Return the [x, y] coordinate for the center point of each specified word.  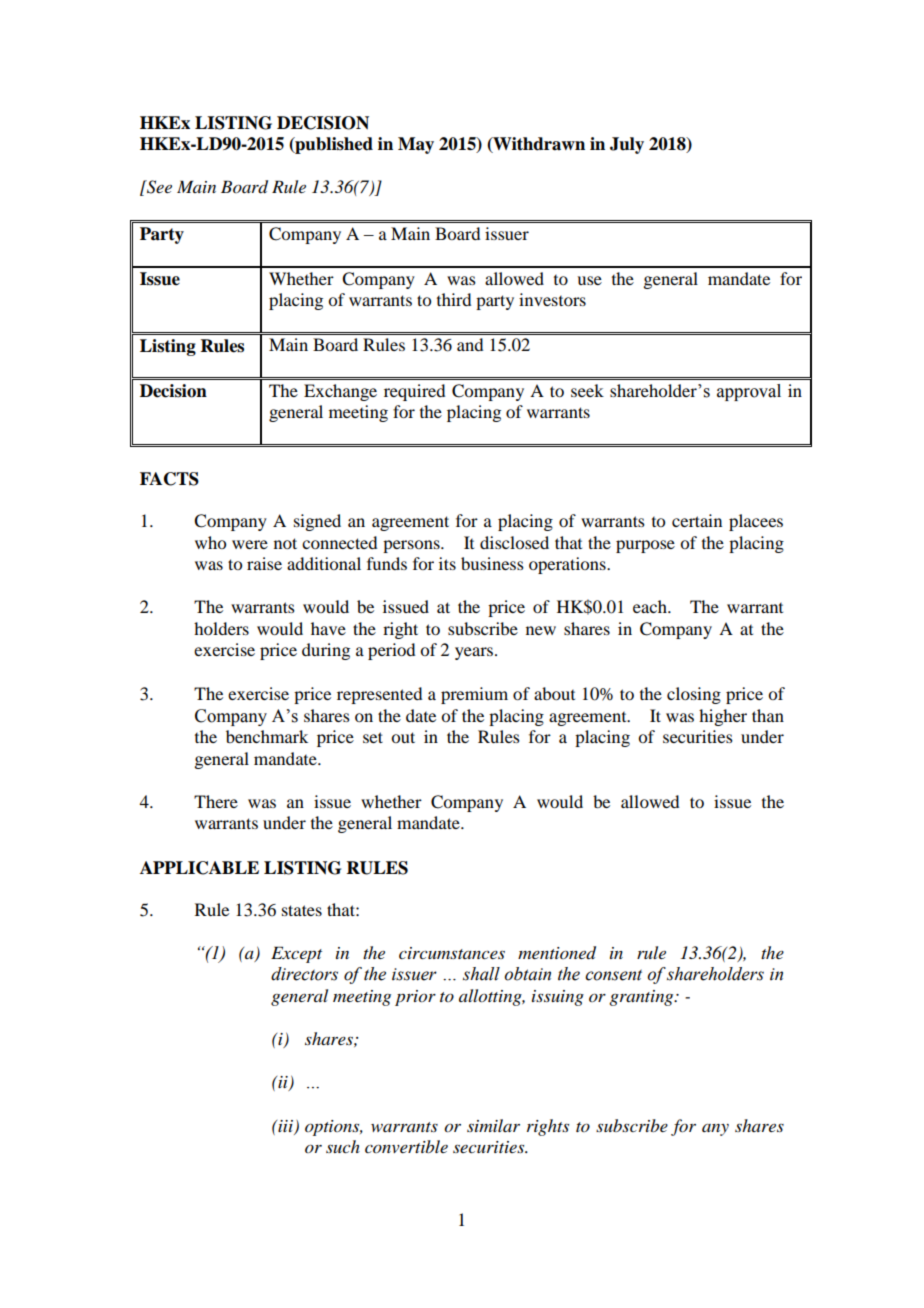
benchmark [267, 736]
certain [697, 520]
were [250, 544]
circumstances [452, 953]
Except [296, 954]
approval [749, 392]
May [416, 145]
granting [642, 998]
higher [723, 717]
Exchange [340, 392]
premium [474, 695]
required [414, 392]
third [454, 299]
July [627, 145]
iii [286, 1127]
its [447, 563]
